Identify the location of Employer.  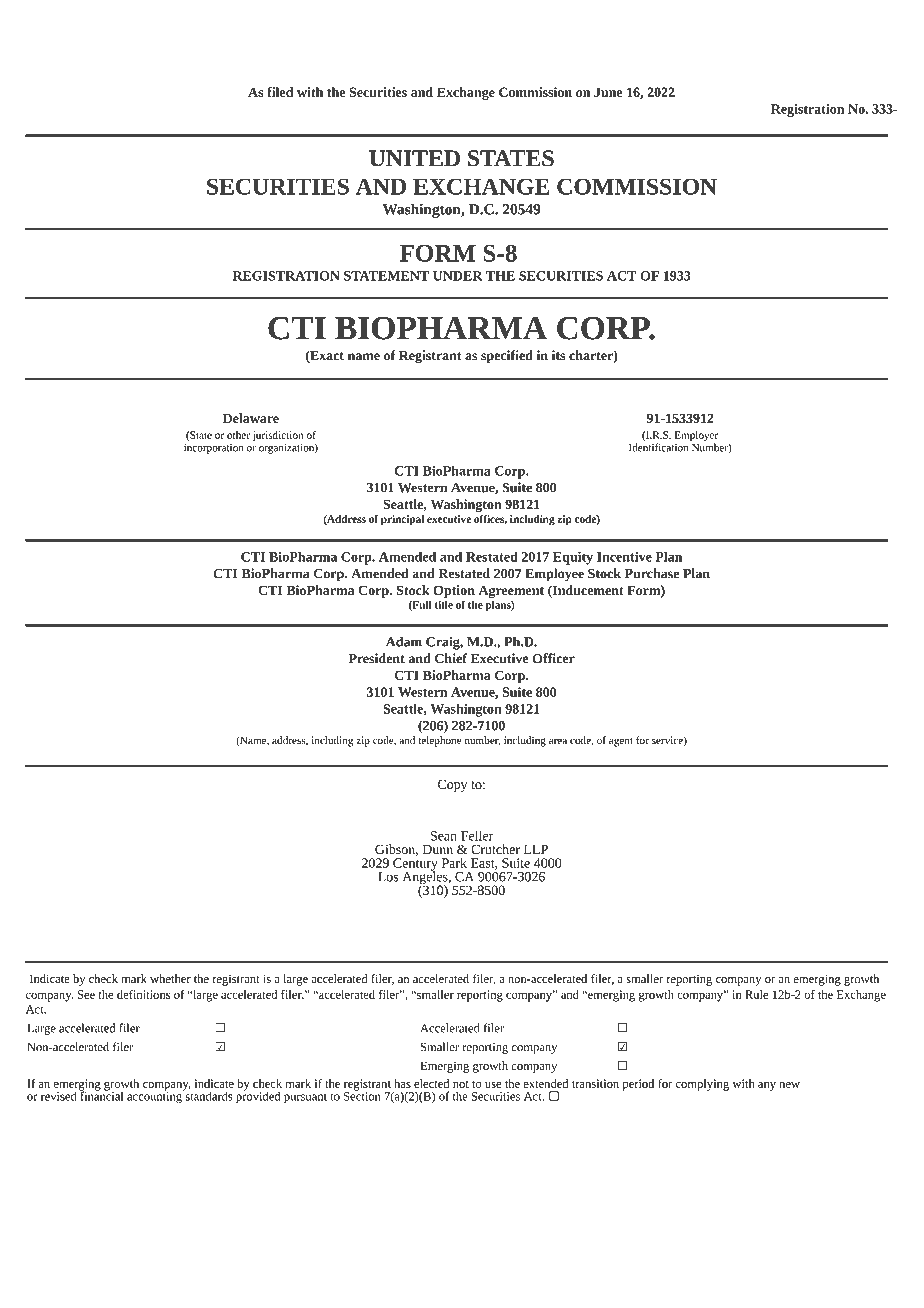
(697, 437).
